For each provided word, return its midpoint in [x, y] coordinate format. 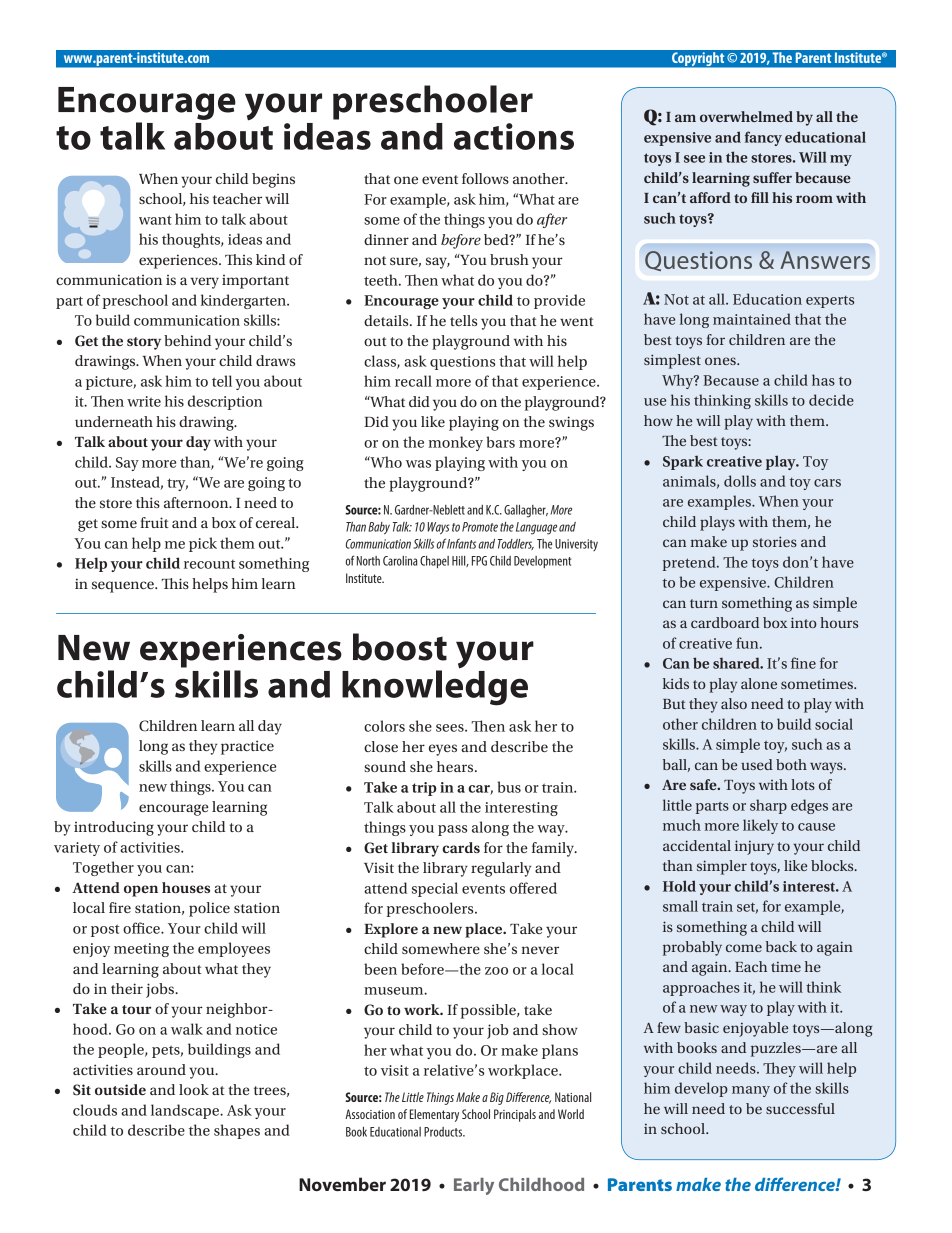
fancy [763, 138]
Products [444, 1132]
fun [748, 643]
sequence [124, 587]
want [155, 220]
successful [800, 1108]
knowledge [435, 687]
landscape [186, 1111]
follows [485, 178]
